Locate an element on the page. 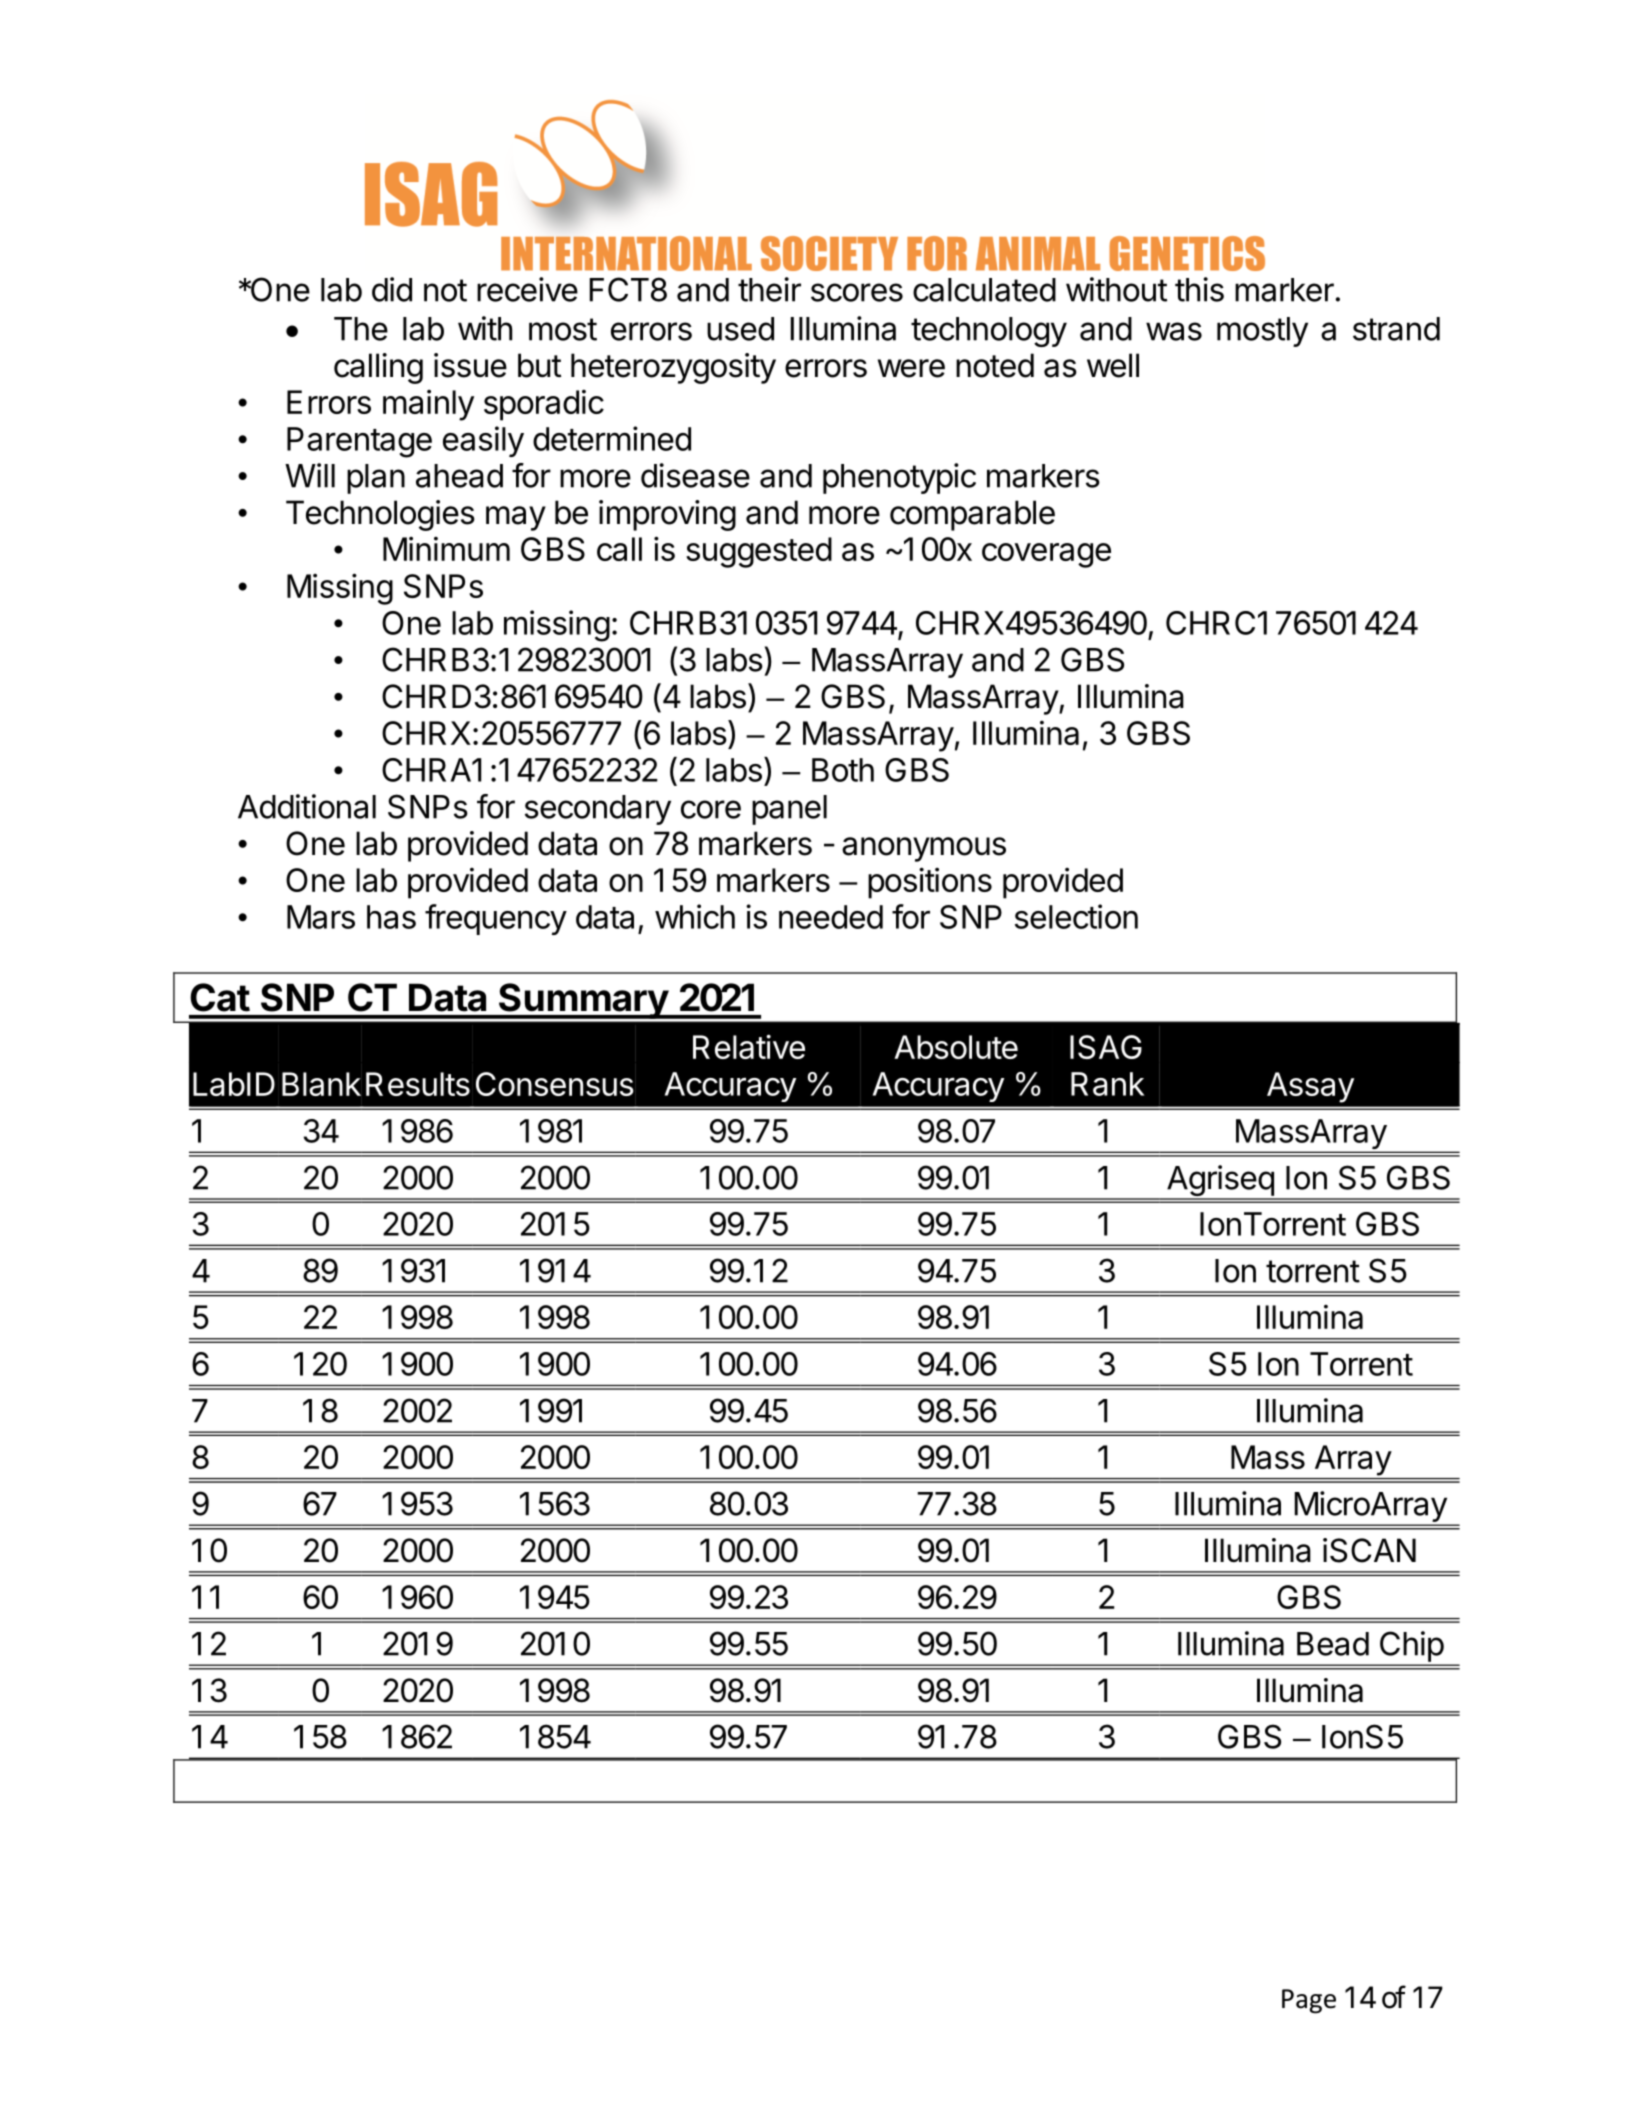 The image size is (1630, 2110). Page is located at coordinates (1309, 2001).
